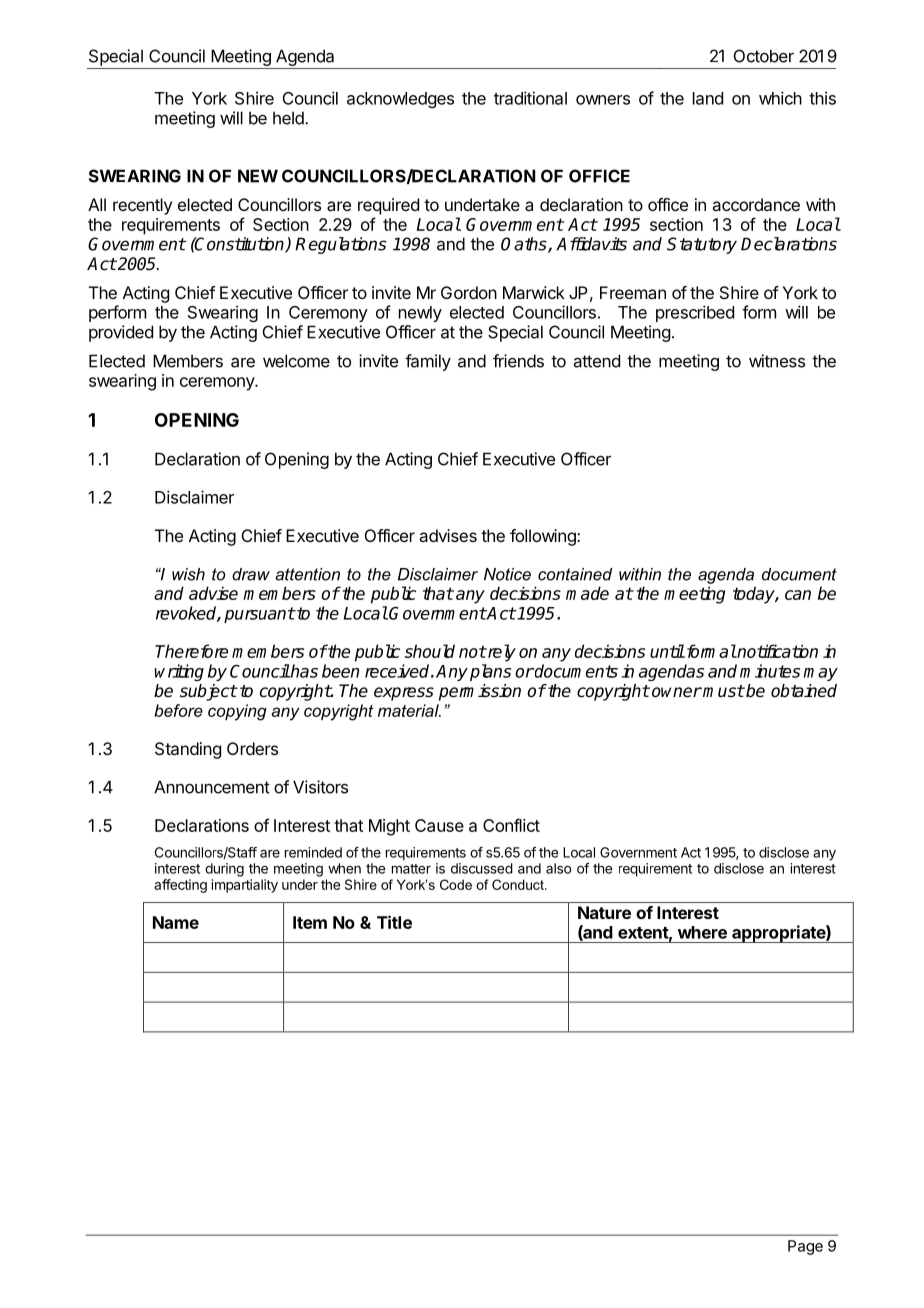 Image resolution: width=924 pixels, height=1308 pixels. Describe the element at coordinates (708, 98) in the screenshot. I see `land` at that location.
